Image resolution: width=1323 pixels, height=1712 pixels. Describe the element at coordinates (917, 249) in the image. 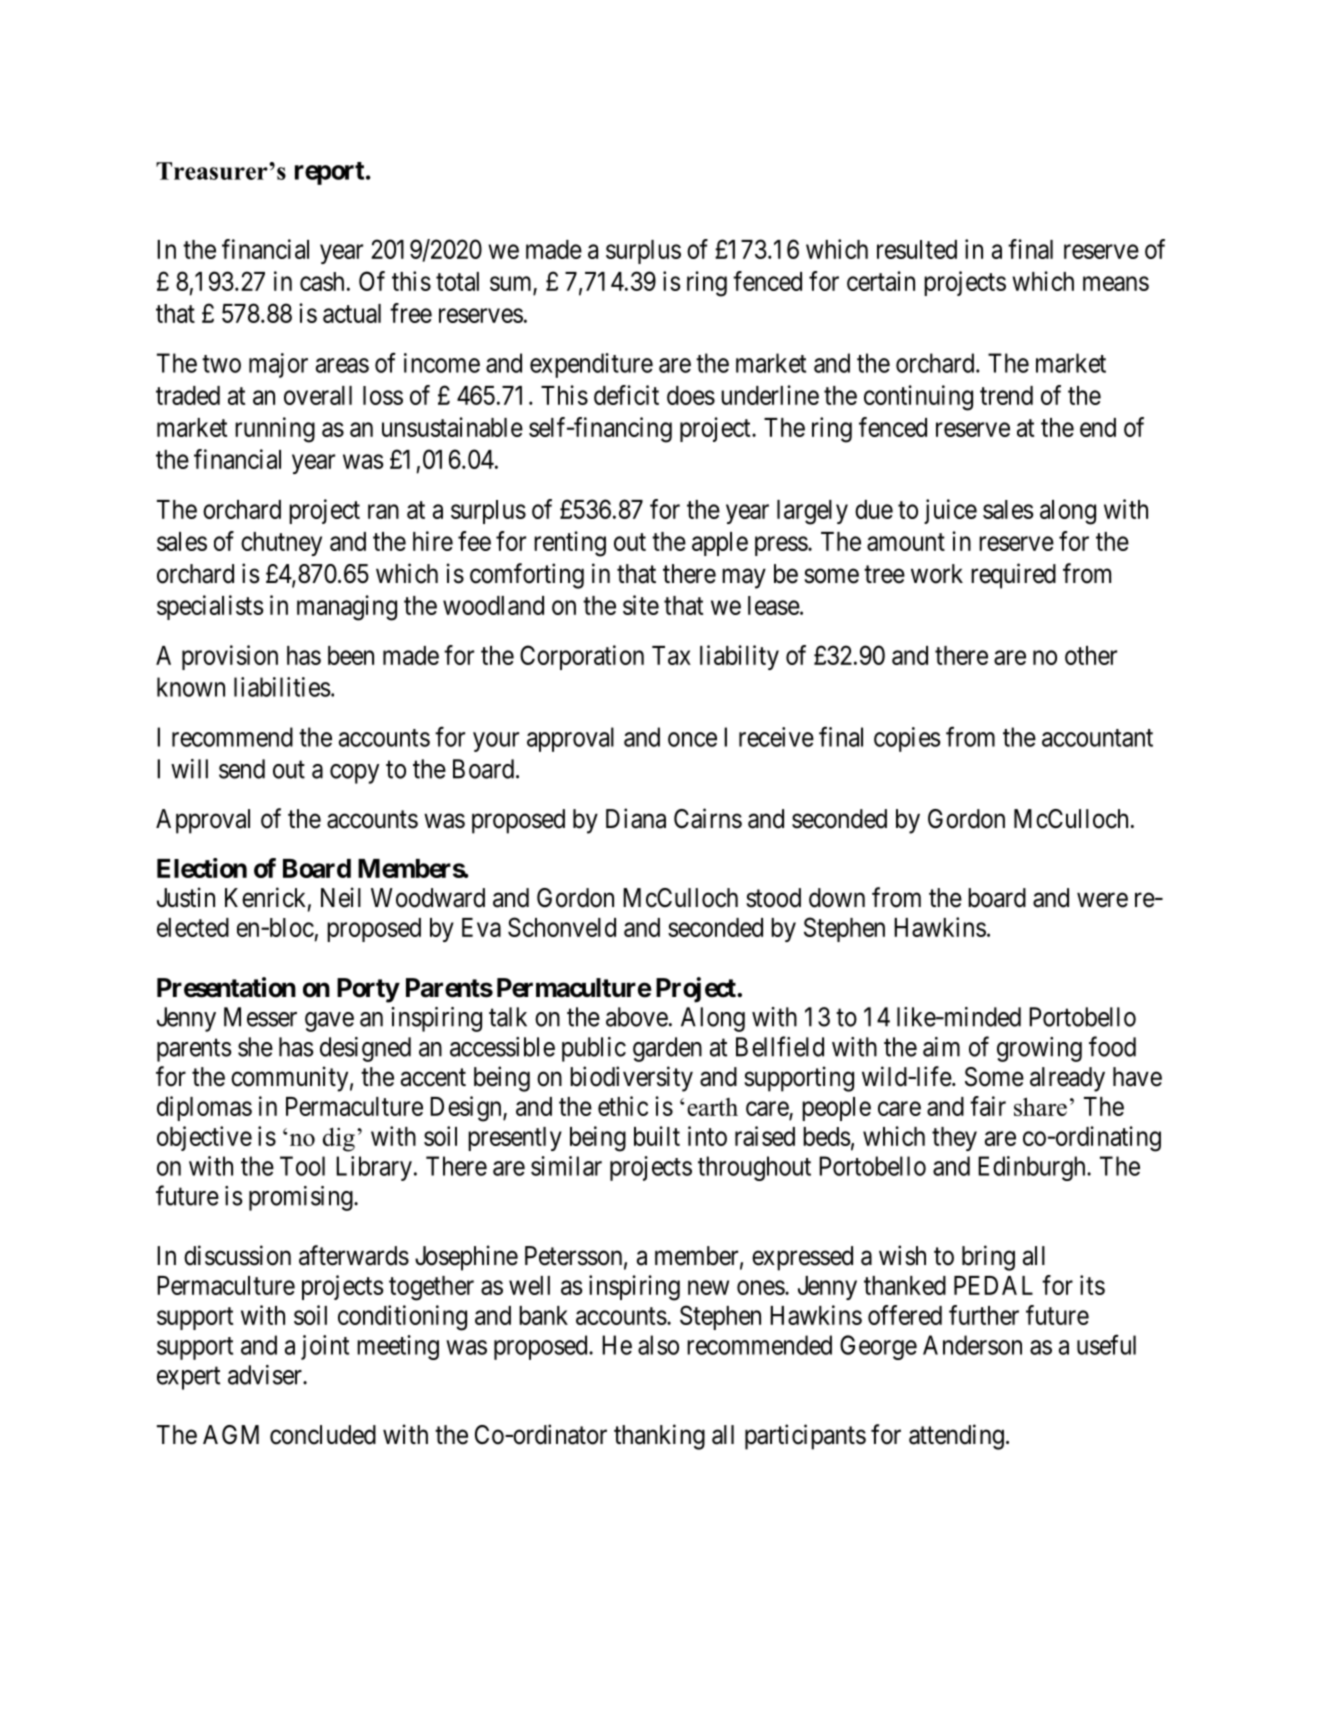

I see `resulted` at that location.
